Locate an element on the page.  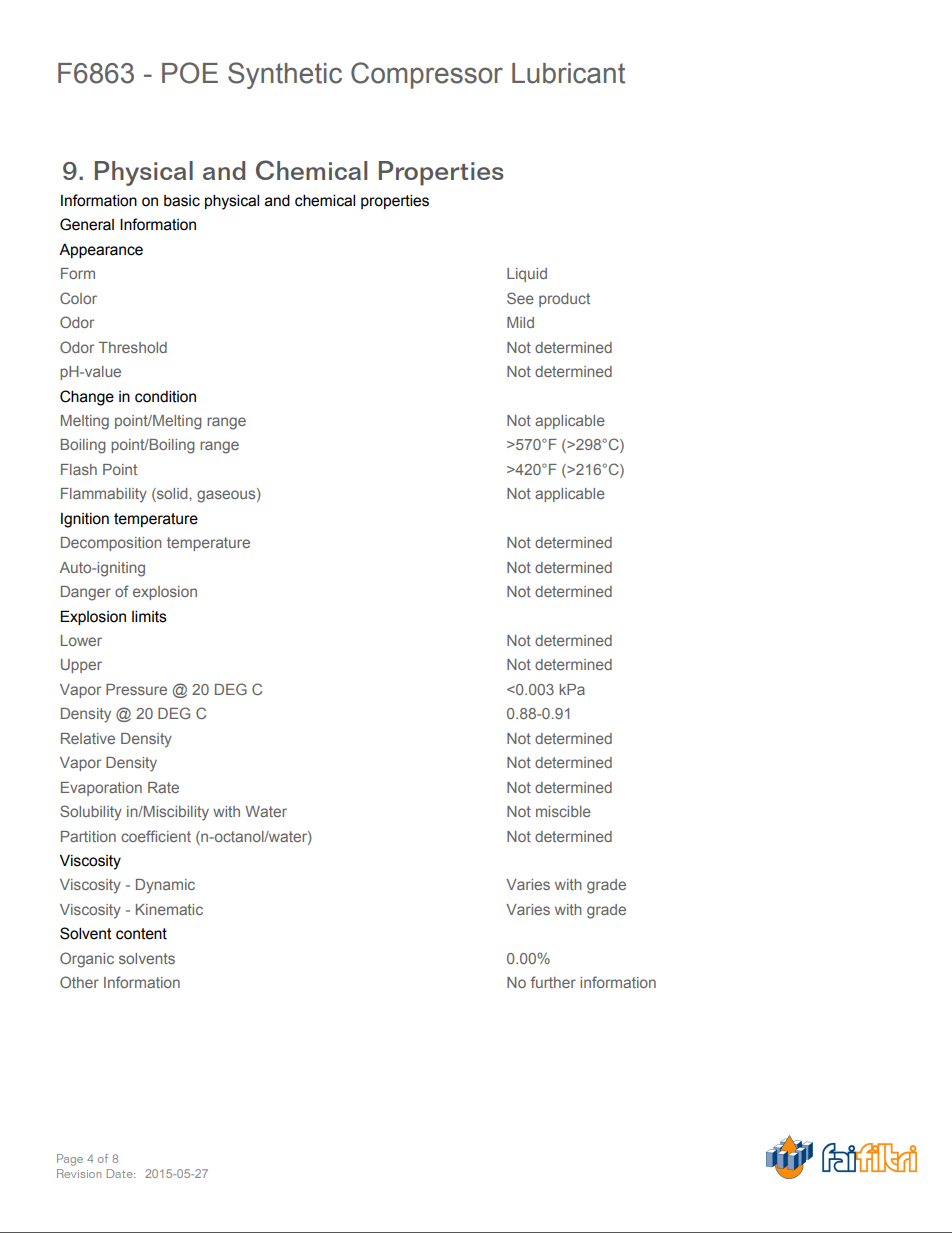
Lubricant is located at coordinates (568, 73).
